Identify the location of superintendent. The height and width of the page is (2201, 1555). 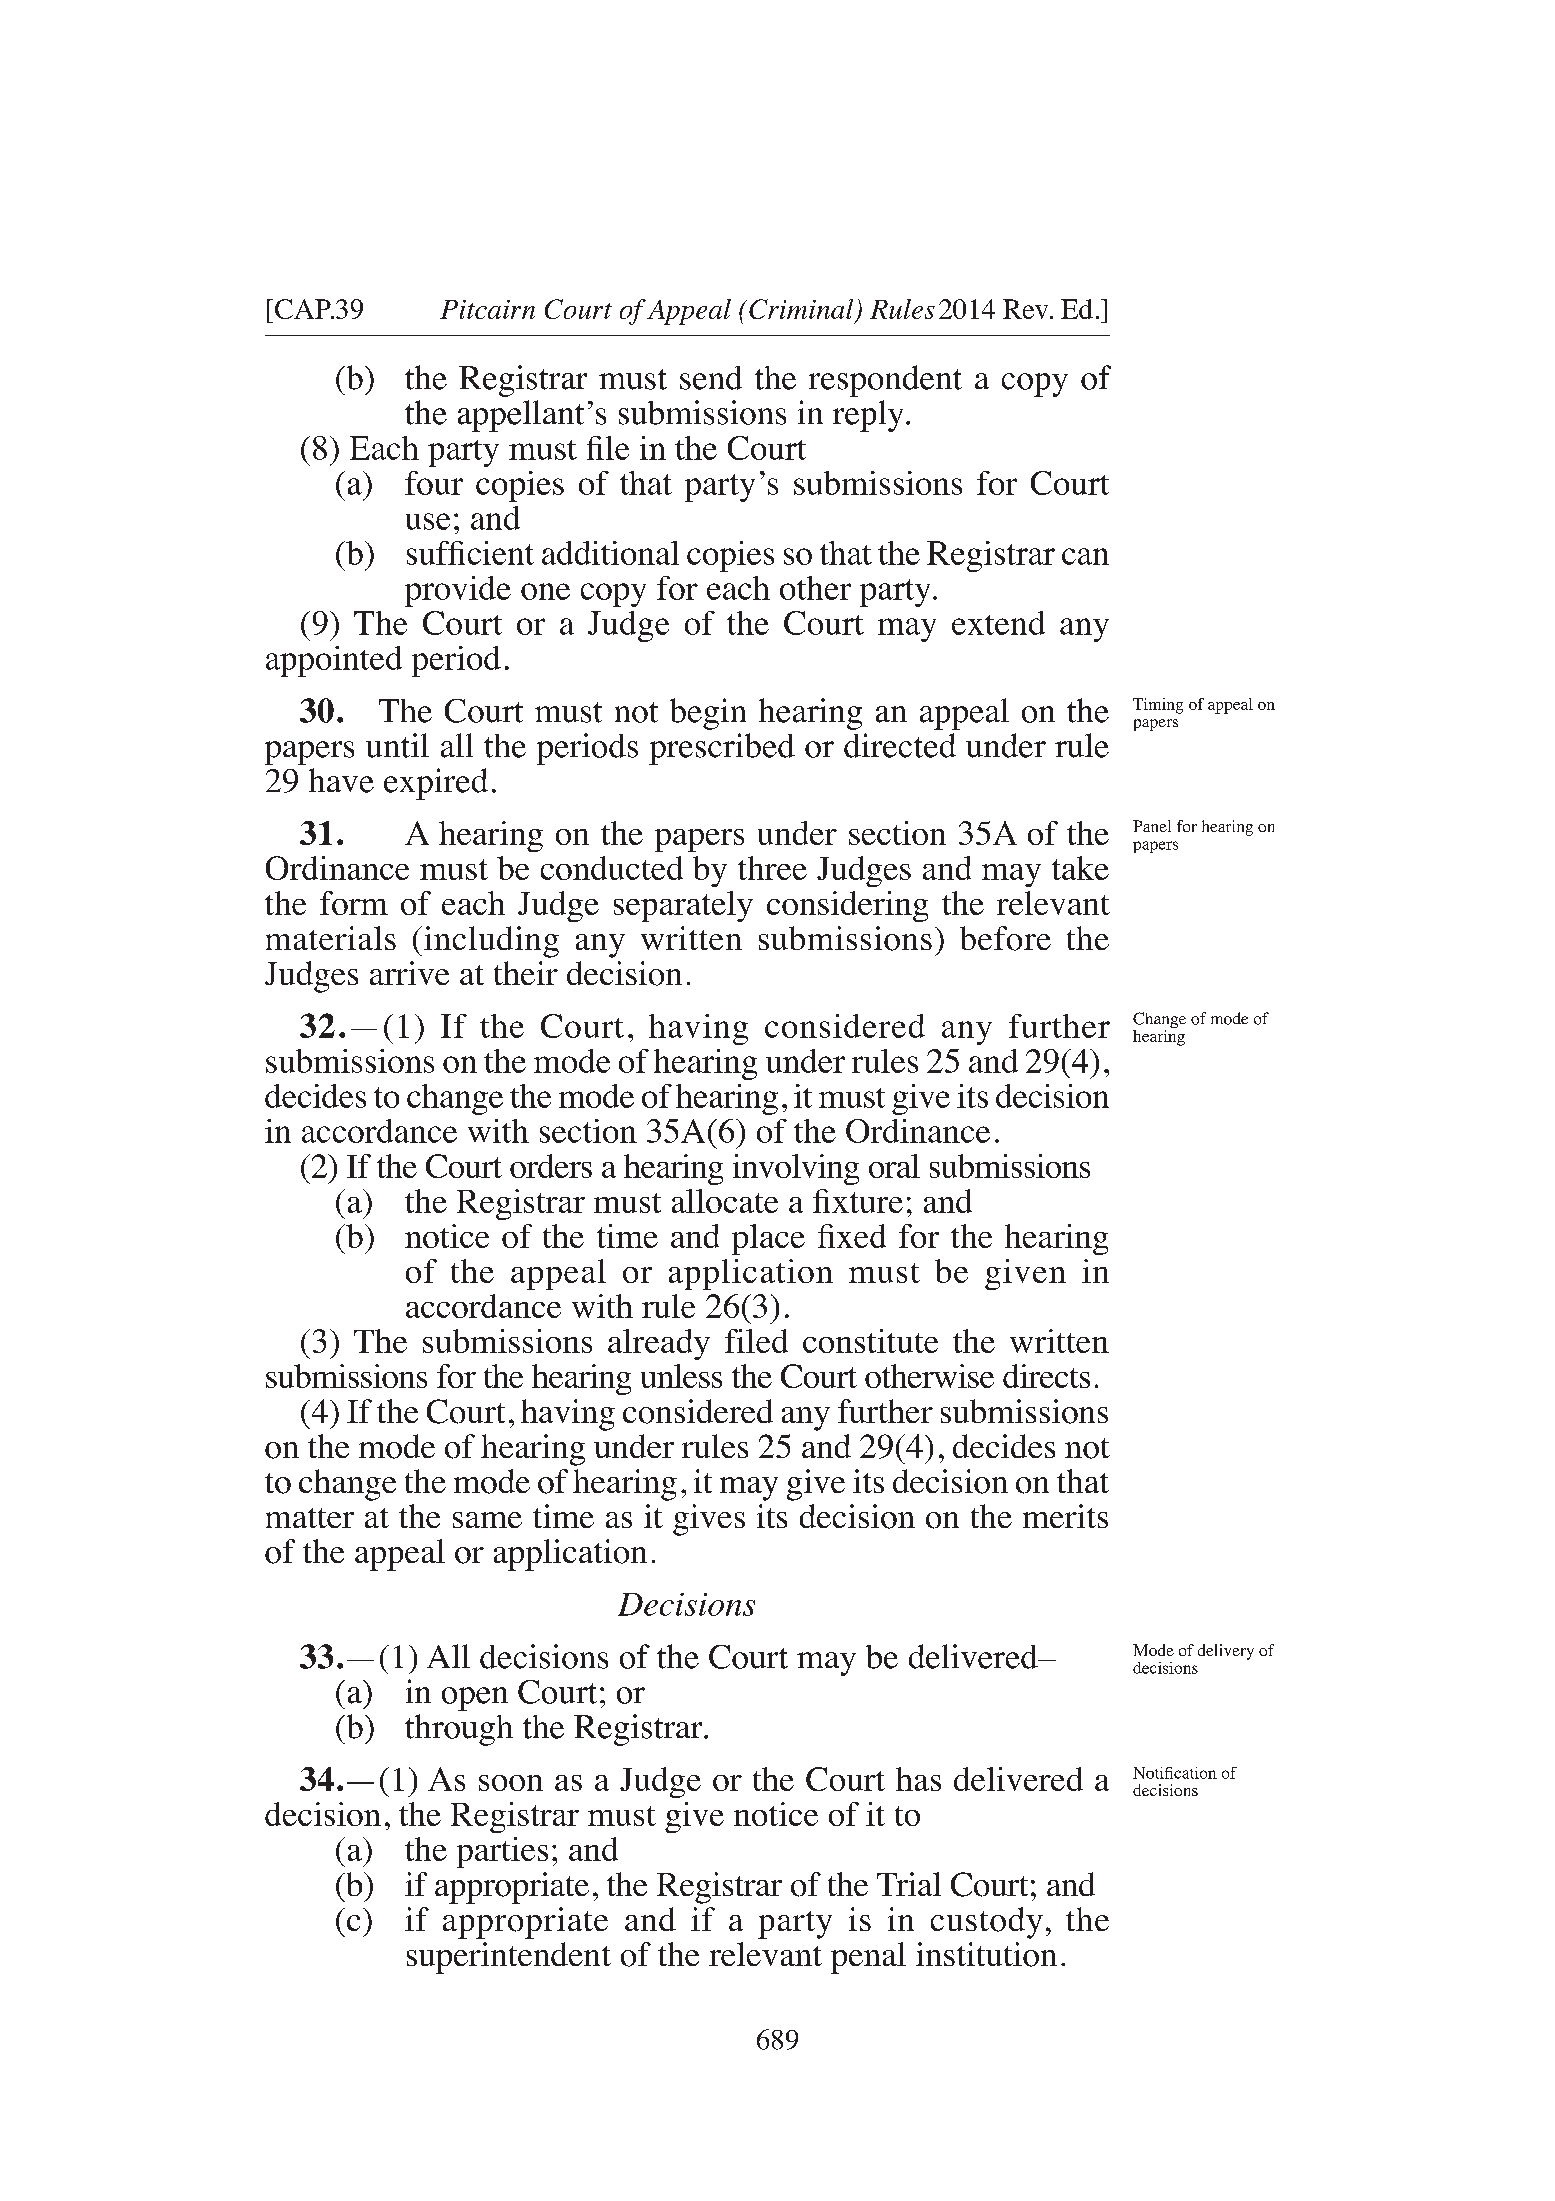
(509, 1958).
